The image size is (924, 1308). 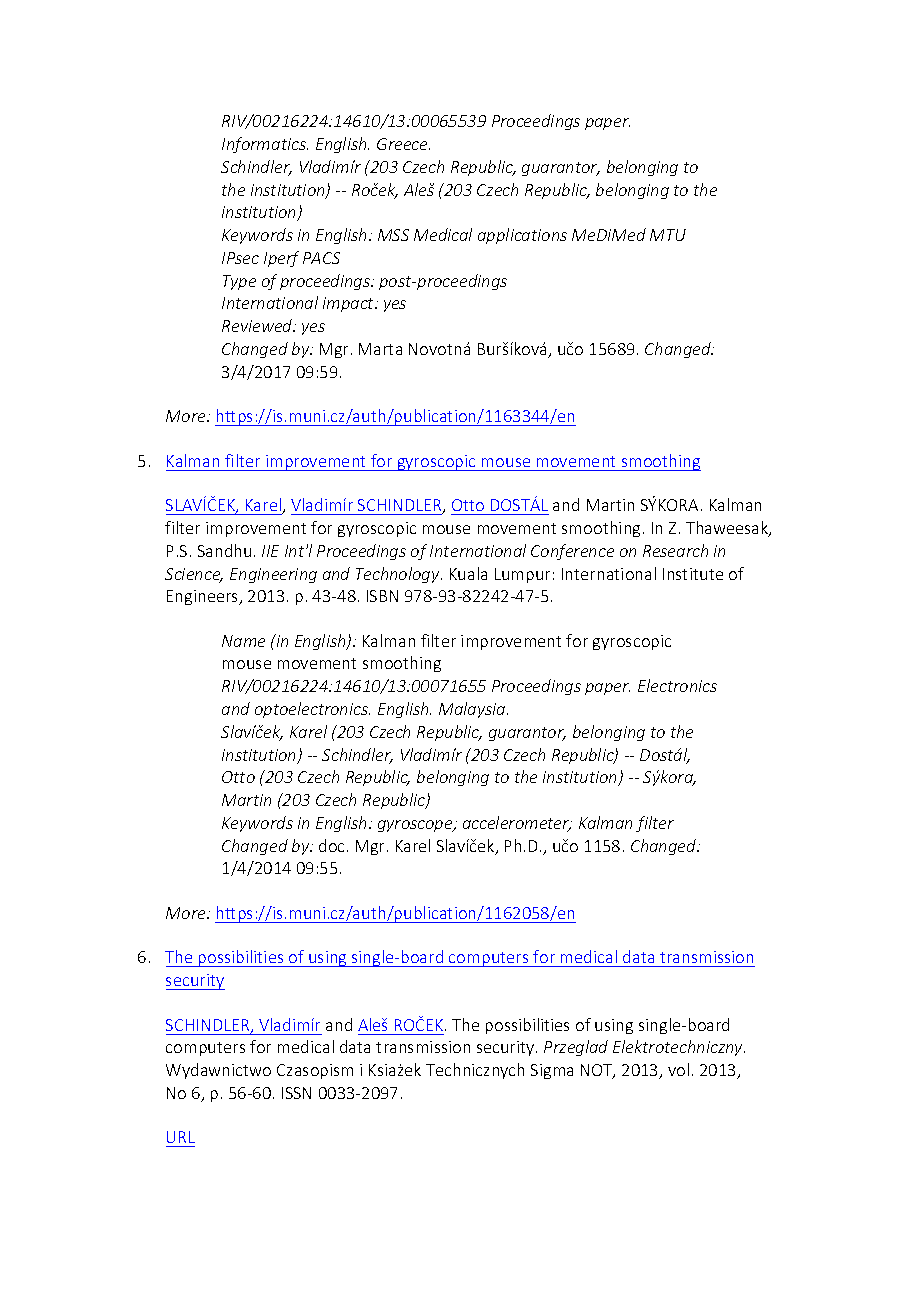 I want to click on vol, so click(x=678, y=1069).
